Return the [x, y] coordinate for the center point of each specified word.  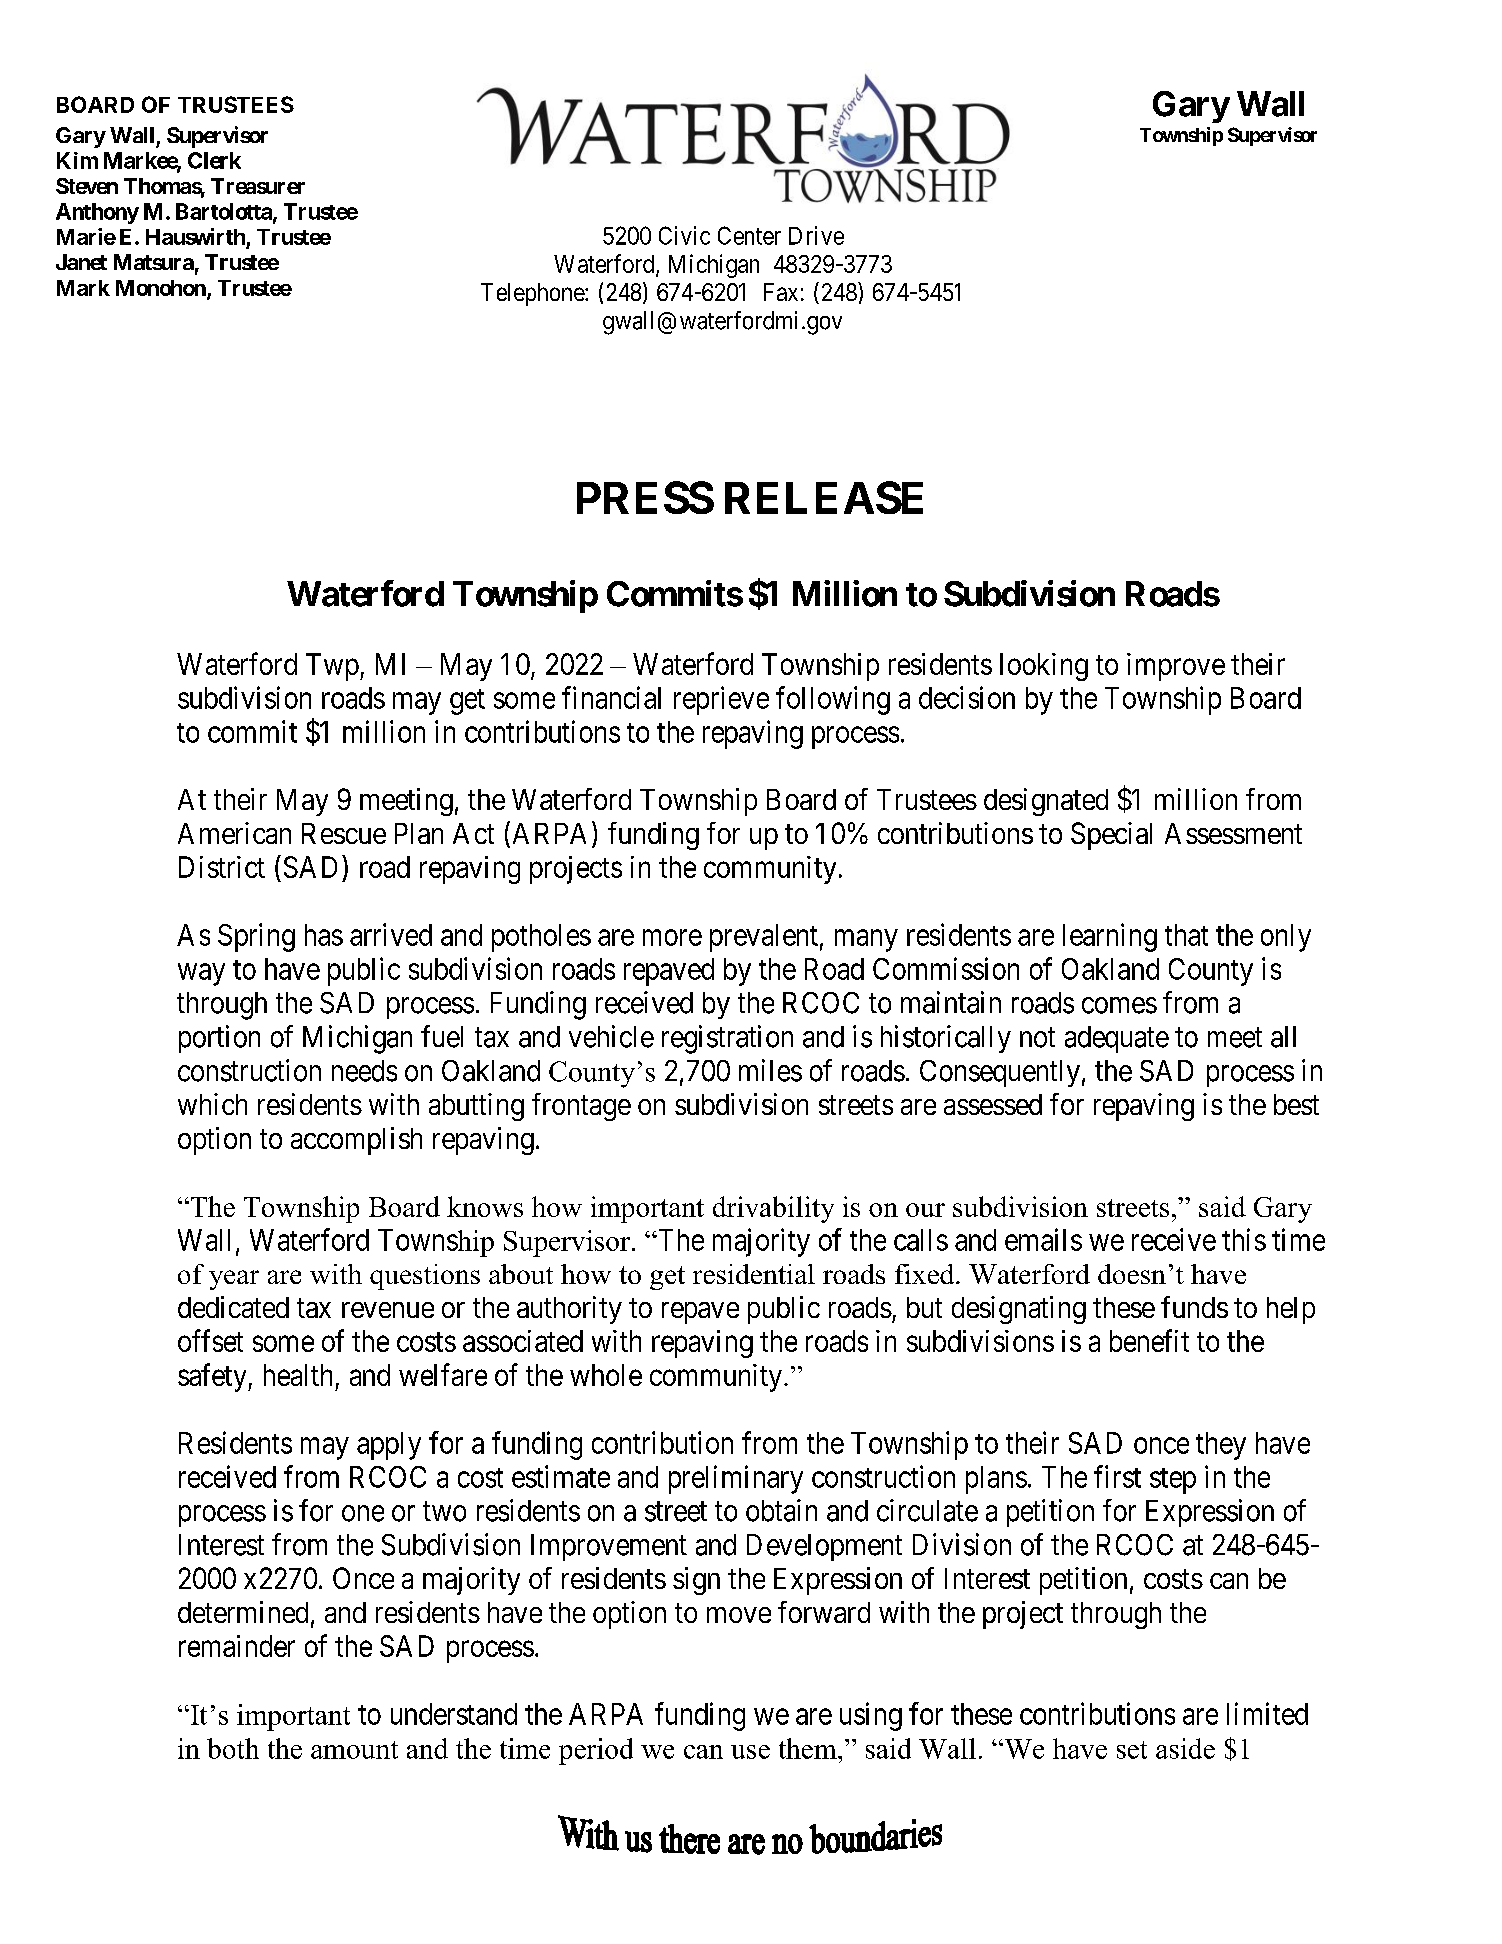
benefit [1149, 1340]
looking [1044, 667]
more [672, 938]
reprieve [721, 700]
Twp [332, 667]
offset [210, 1340]
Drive [816, 235]
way [201, 974]
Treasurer [258, 186]
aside [1185, 1748]
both [233, 1748]
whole [606, 1375]
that [1186, 935]
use [750, 1752]
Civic [684, 235]
